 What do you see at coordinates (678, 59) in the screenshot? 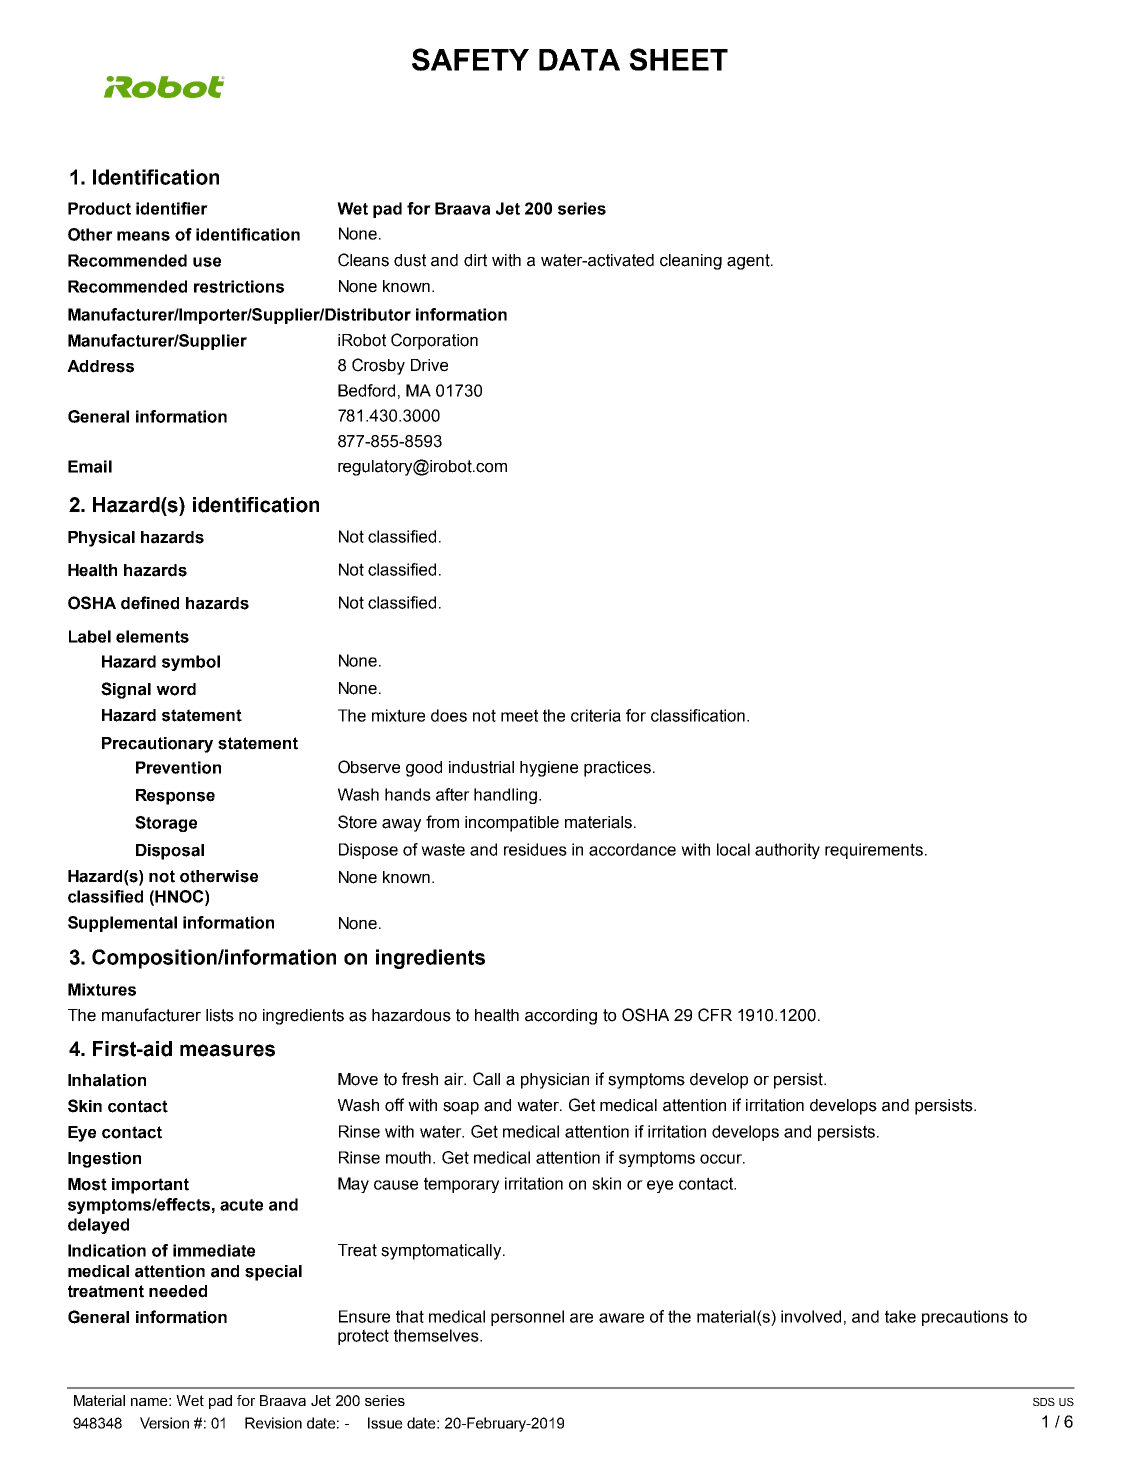
I see `SHEET` at bounding box center [678, 59].
